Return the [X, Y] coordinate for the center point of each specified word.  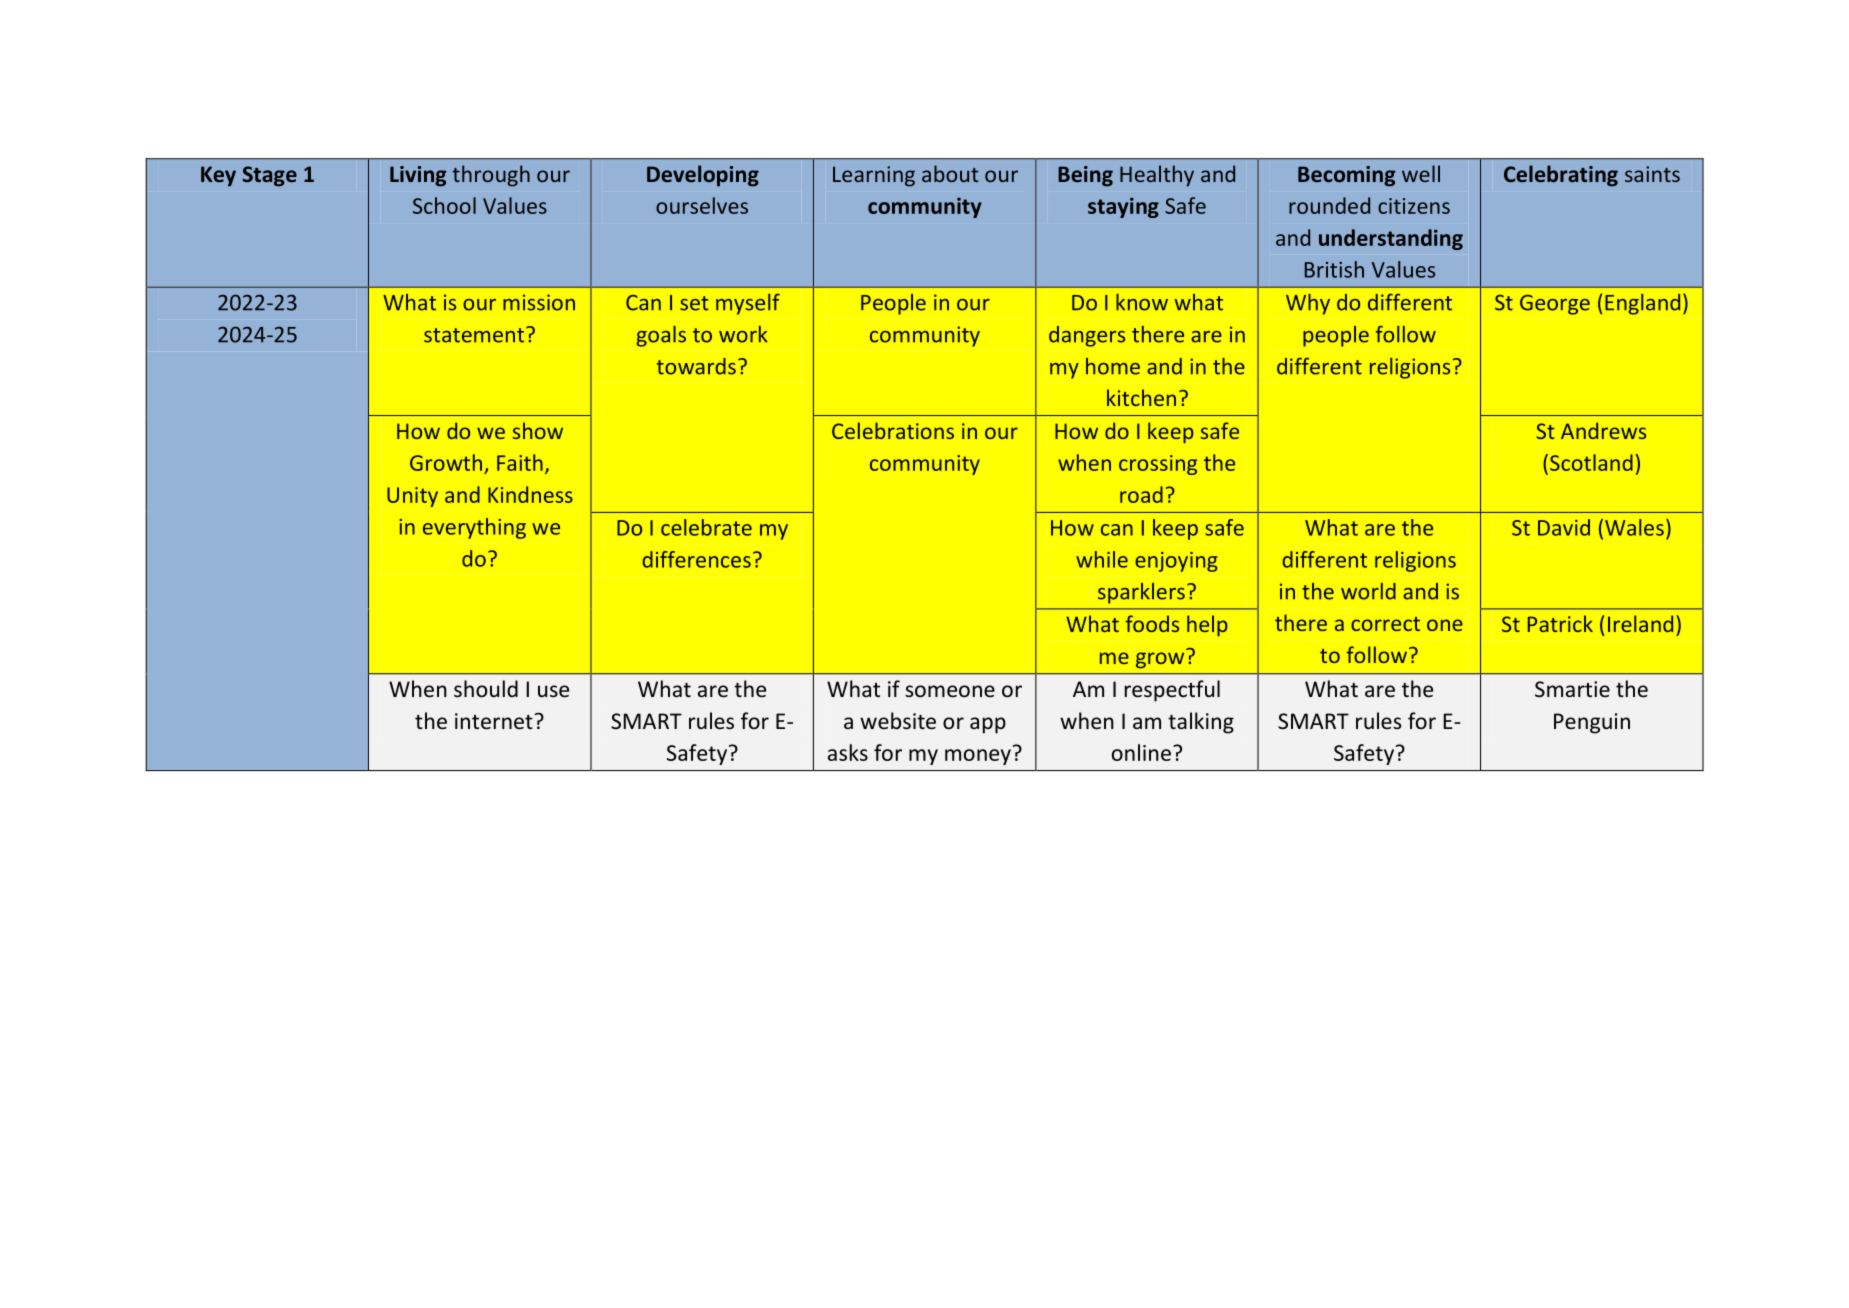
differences [696, 559]
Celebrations [893, 430]
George [1555, 305]
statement [475, 335]
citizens [1414, 206]
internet [494, 721]
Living [418, 176]
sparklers [1141, 593]
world [1368, 591]
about [950, 173]
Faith [520, 462]
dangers [1087, 336]
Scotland [1591, 462]
